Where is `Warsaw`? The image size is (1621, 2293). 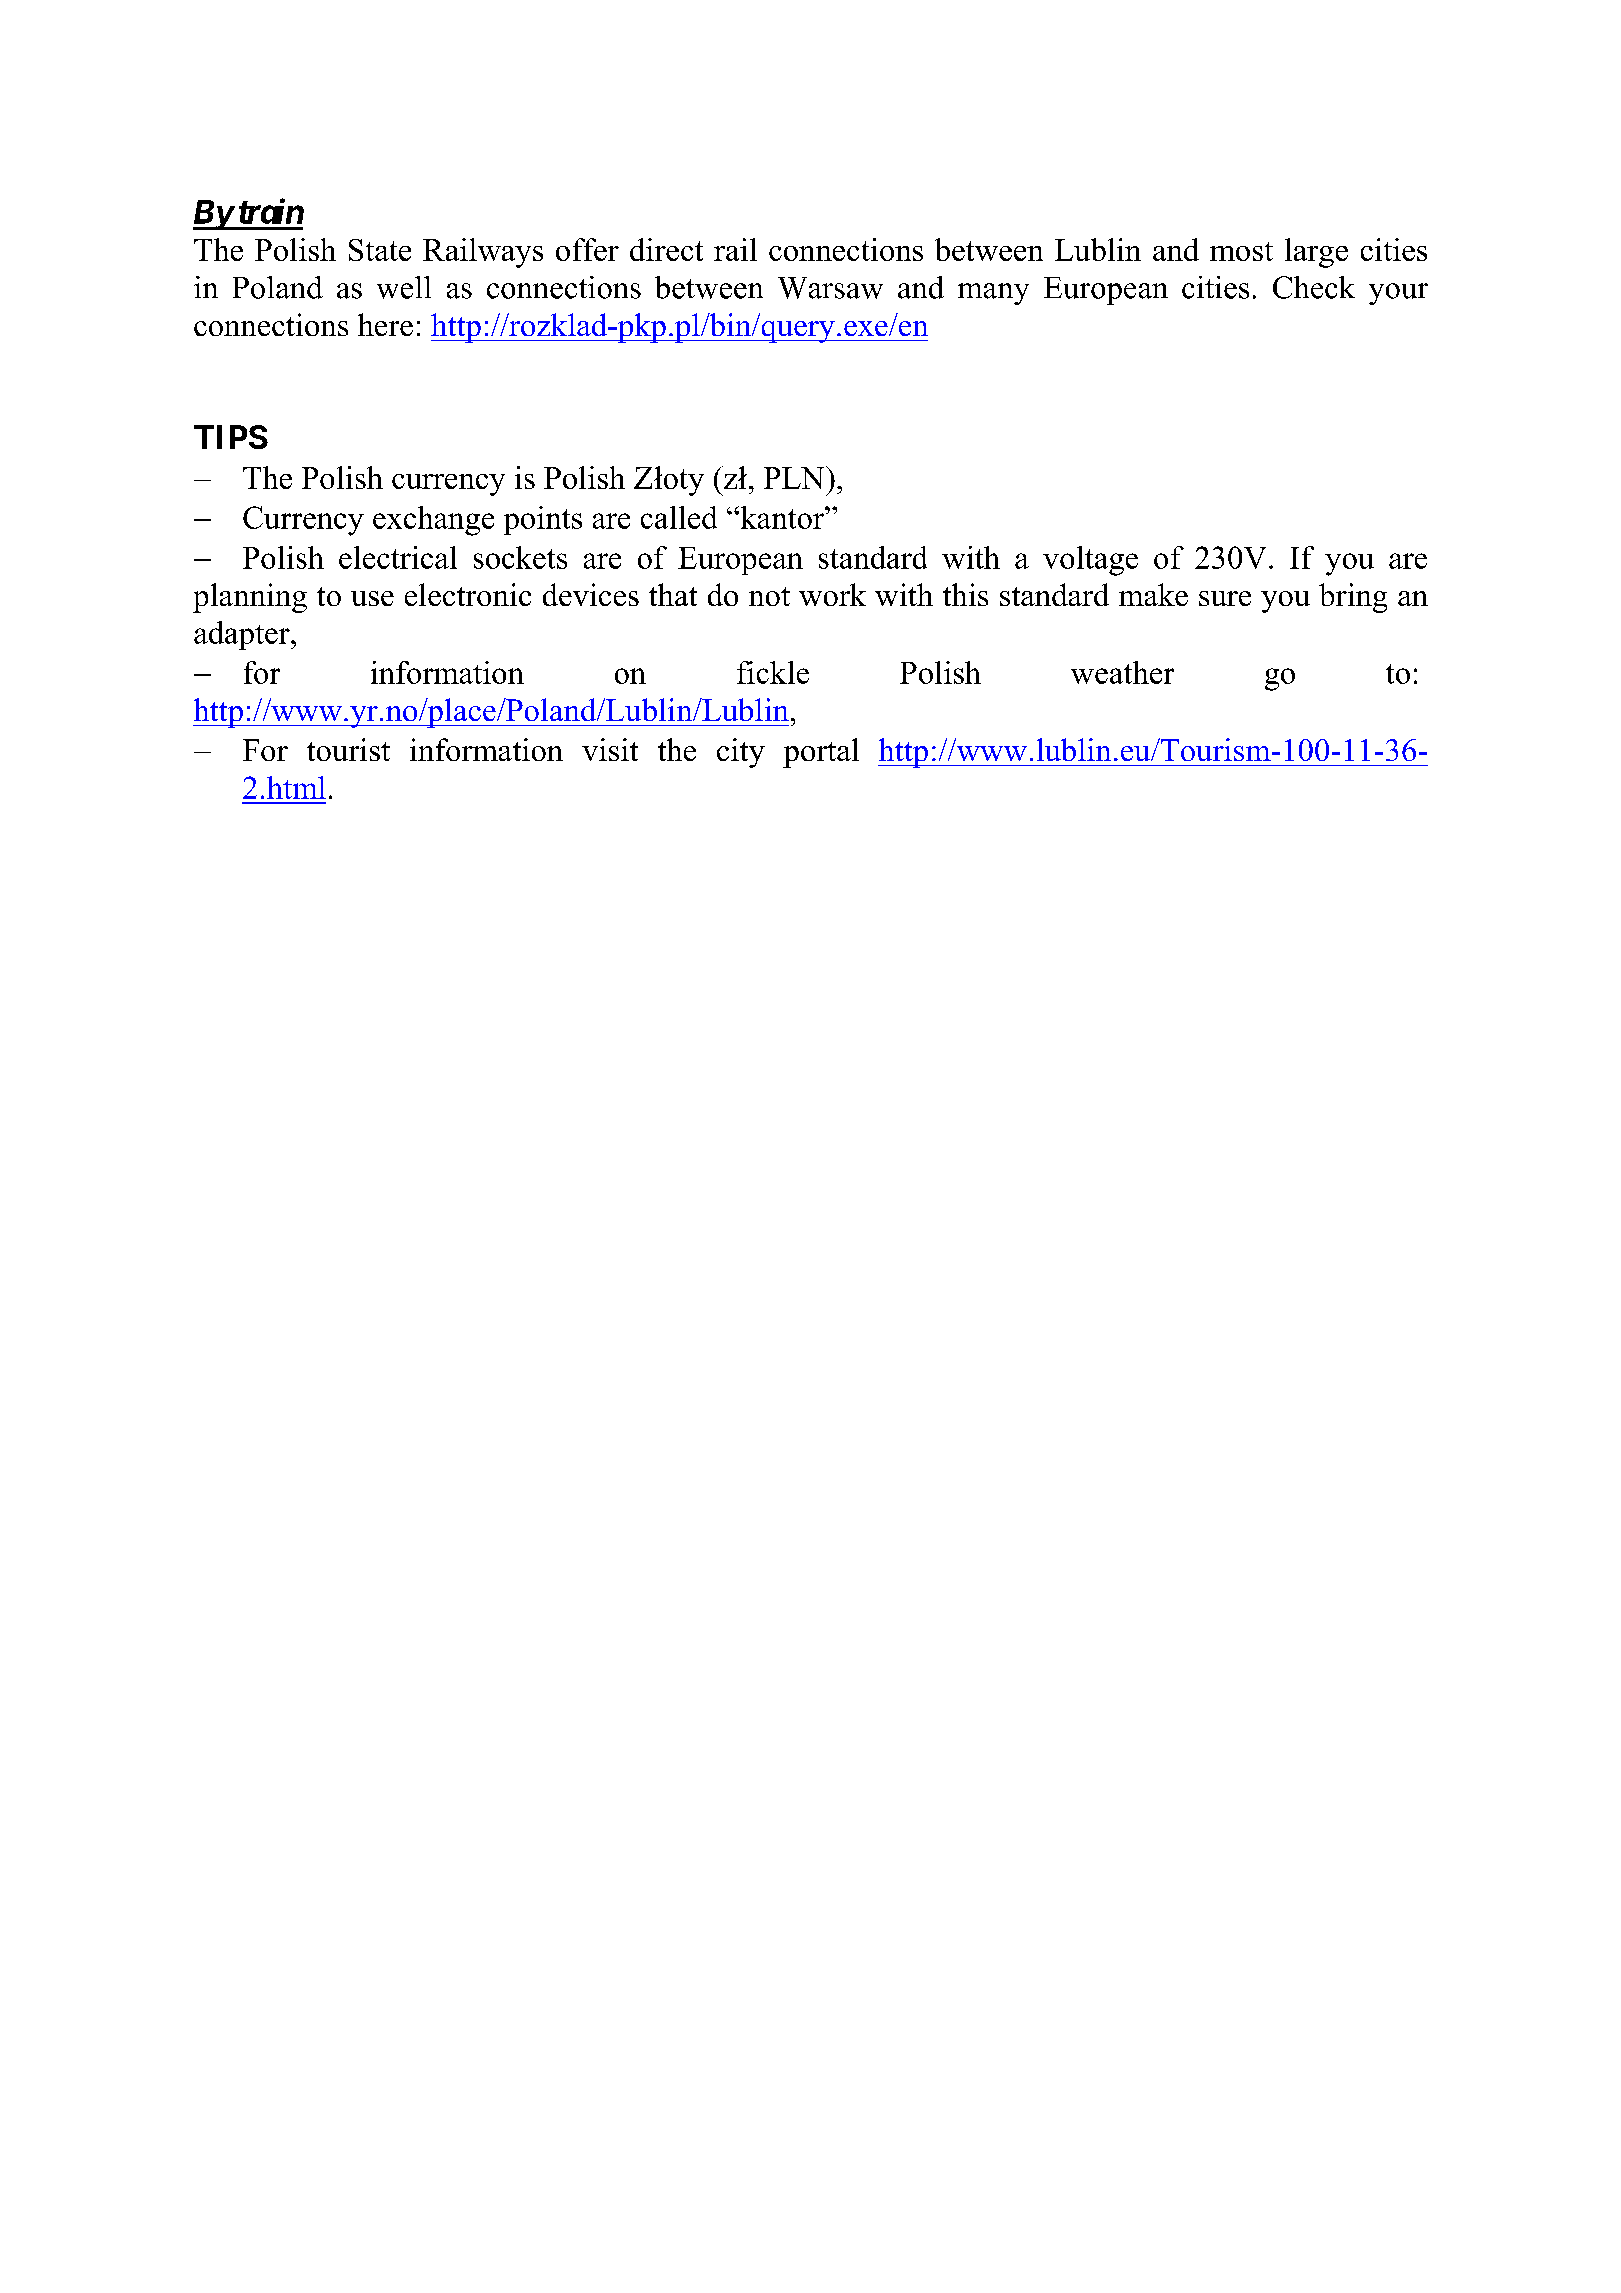
Warsaw is located at coordinates (830, 288).
